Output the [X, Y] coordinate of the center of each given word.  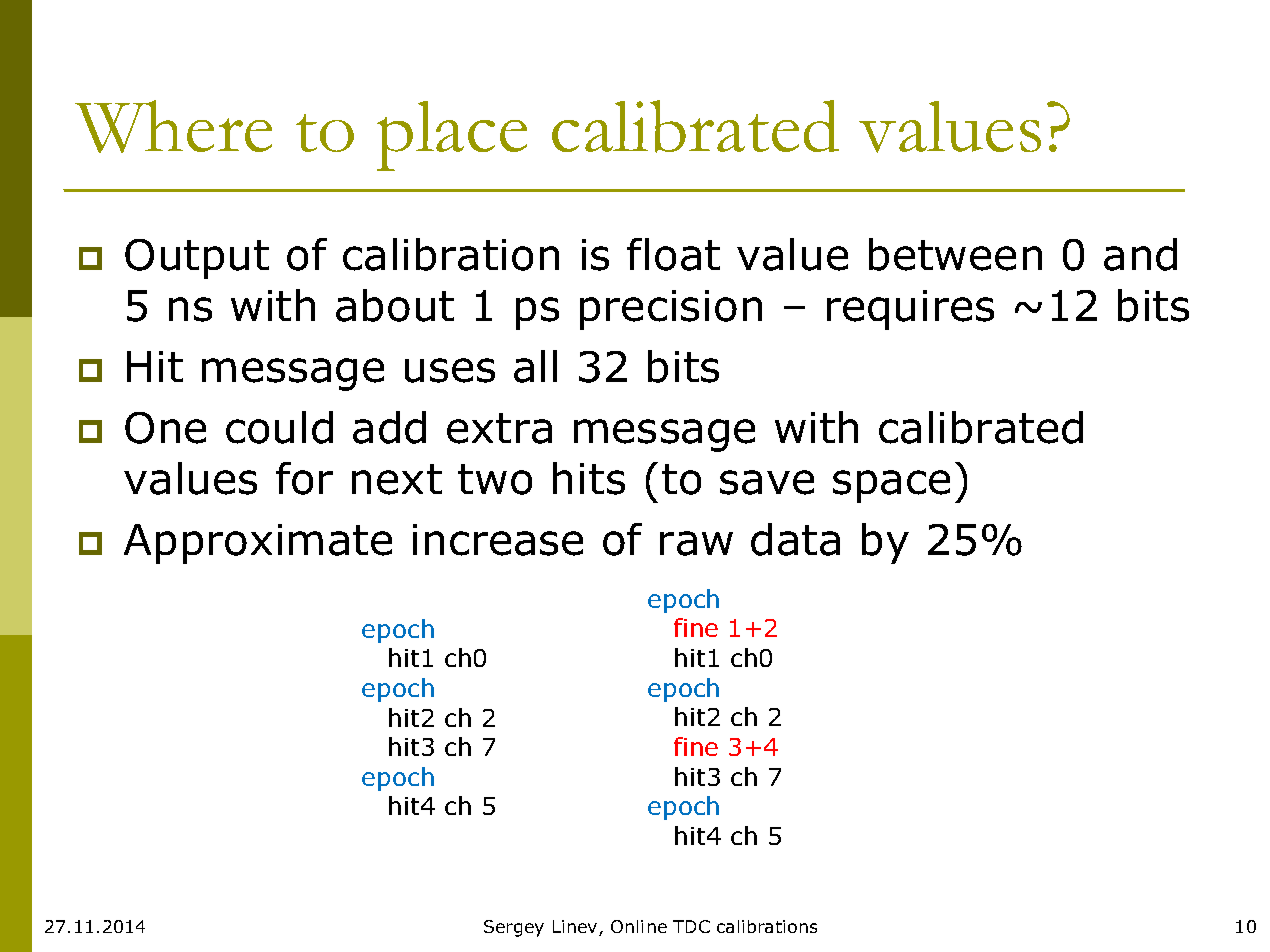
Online [639, 926]
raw [696, 543]
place [452, 136]
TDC [691, 926]
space [891, 486]
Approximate [258, 544]
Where [173, 126]
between [955, 254]
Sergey [514, 928]
